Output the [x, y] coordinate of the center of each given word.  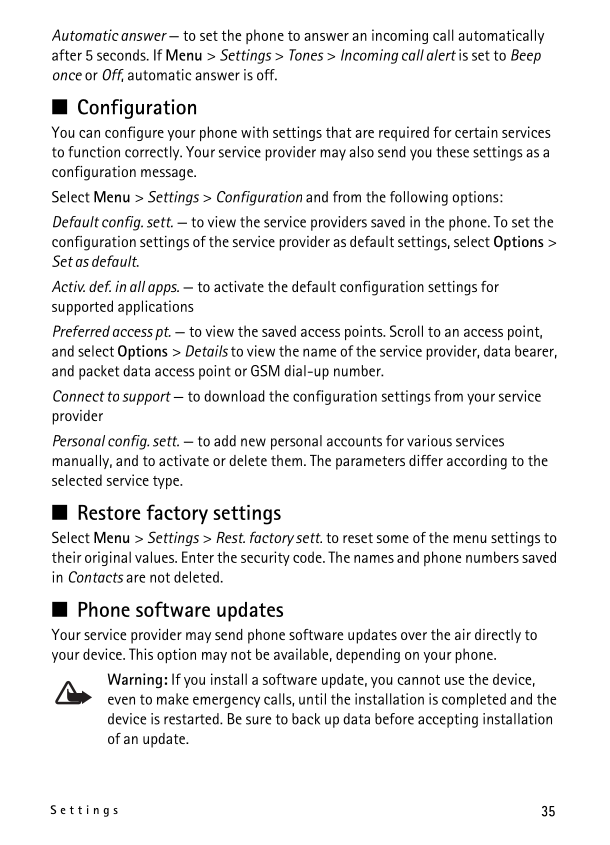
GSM [265, 371]
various [429, 441]
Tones [306, 55]
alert [441, 55]
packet [99, 372]
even [121, 700]
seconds [122, 55]
